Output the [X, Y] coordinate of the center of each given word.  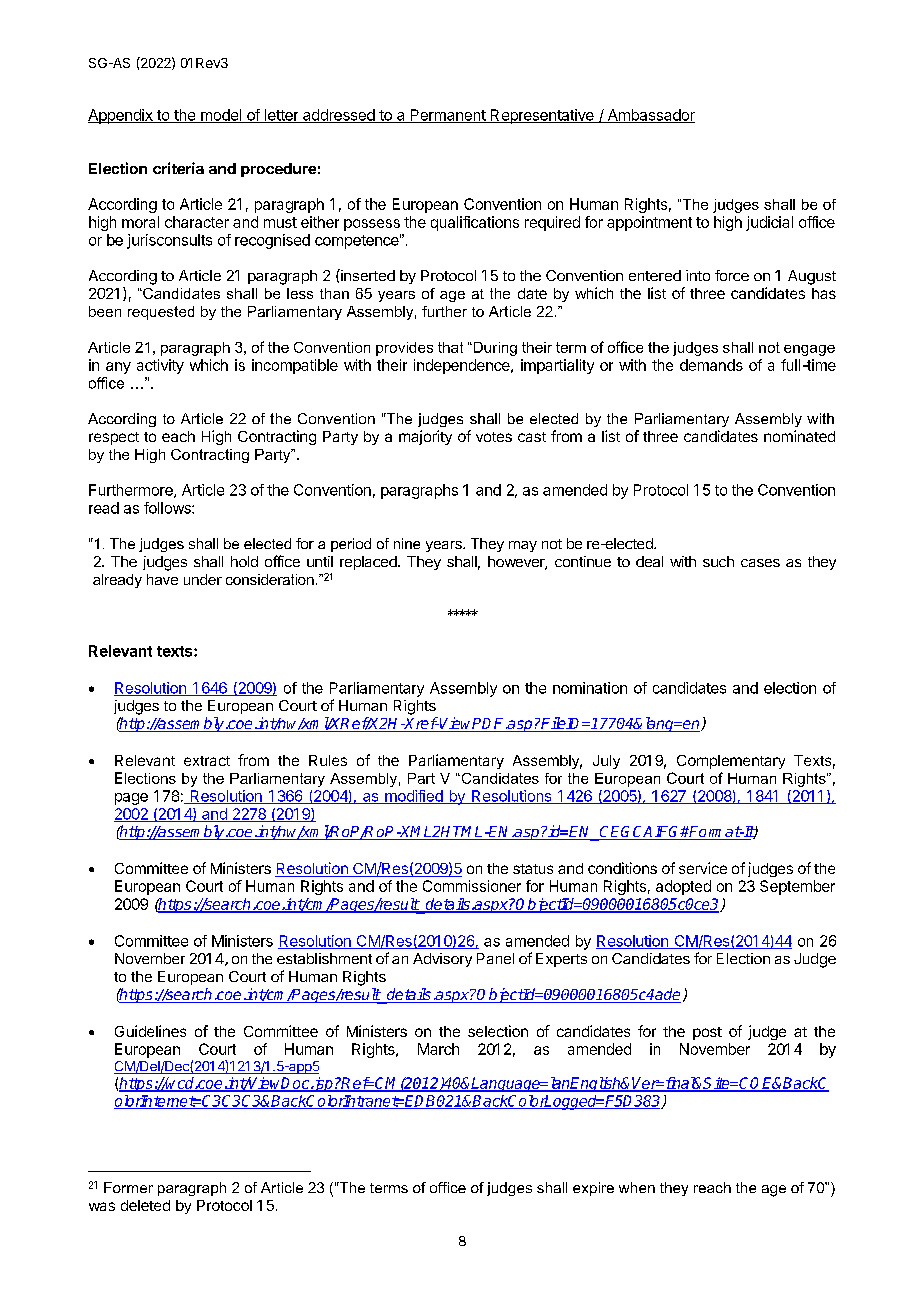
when [637, 1187]
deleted [145, 1205]
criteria [178, 168]
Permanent [447, 116]
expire [593, 1189]
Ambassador [650, 116]
